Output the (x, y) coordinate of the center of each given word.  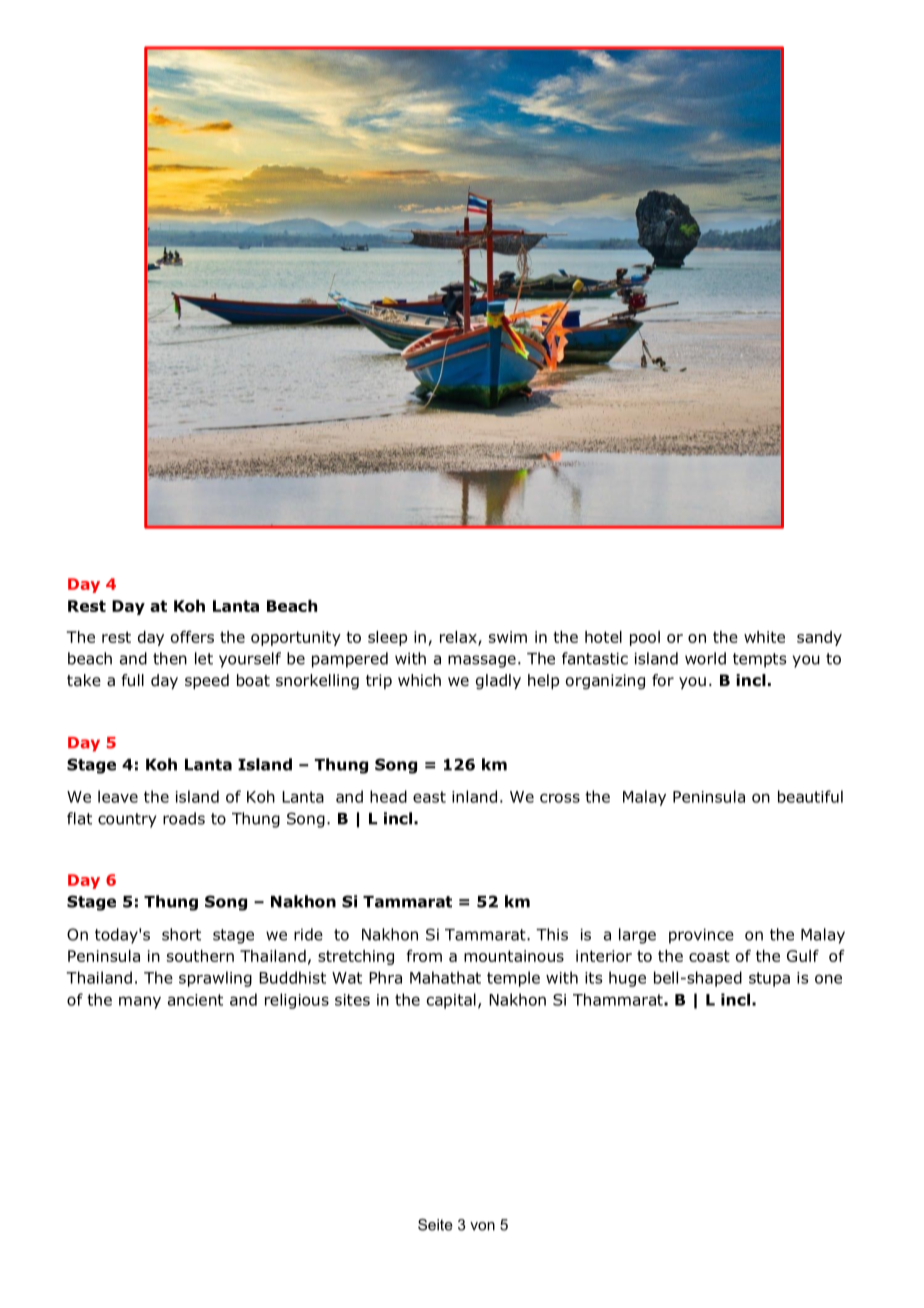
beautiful (810, 796)
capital (451, 1001)
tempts (760, 660)
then (170, 658)
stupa (769, 979)
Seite (435, 1225)
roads (184, 818)
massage (482, 661)
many (140, 1002)
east (429, 797)
